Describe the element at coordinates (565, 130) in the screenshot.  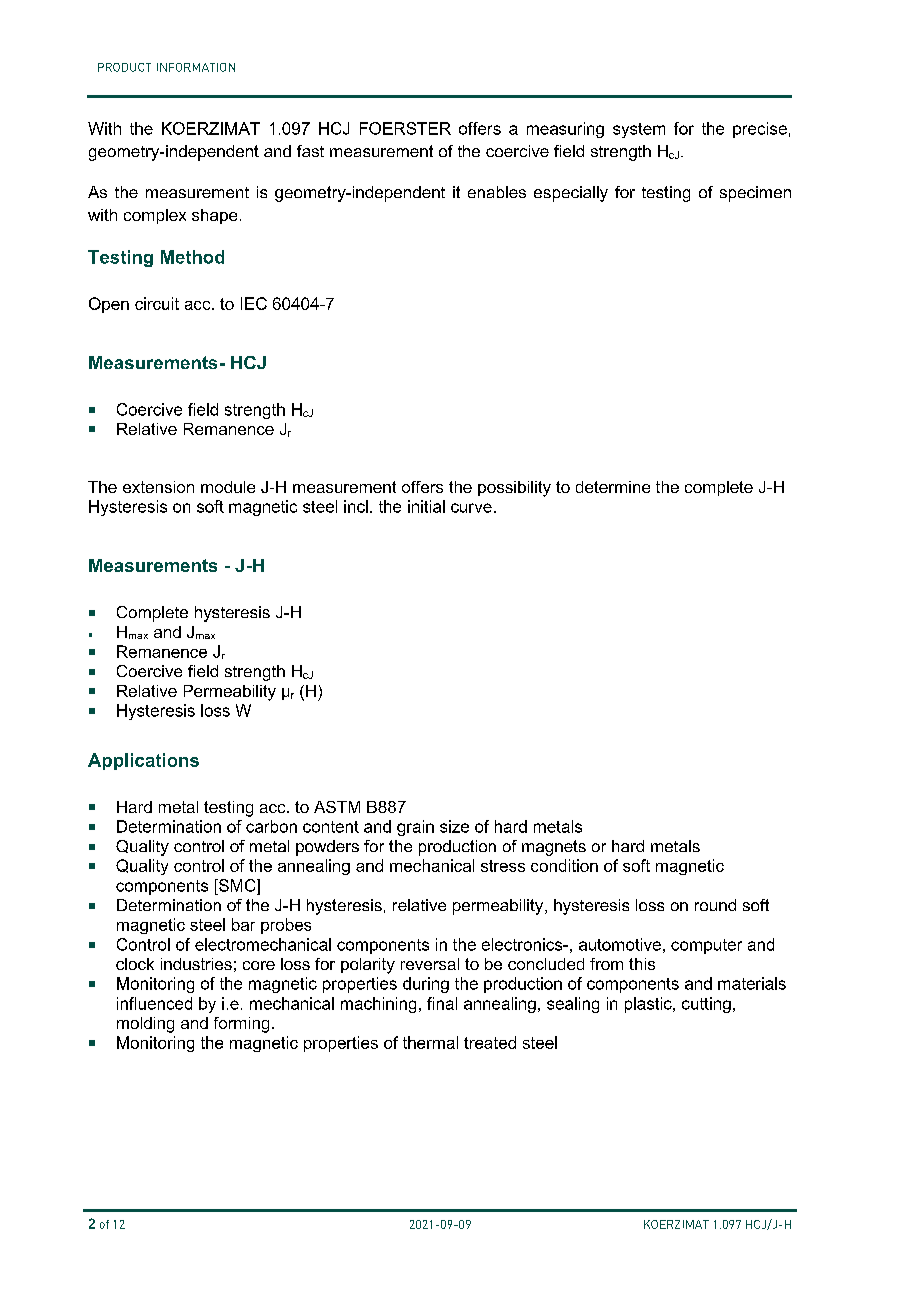
I see `measuring` at that location.
